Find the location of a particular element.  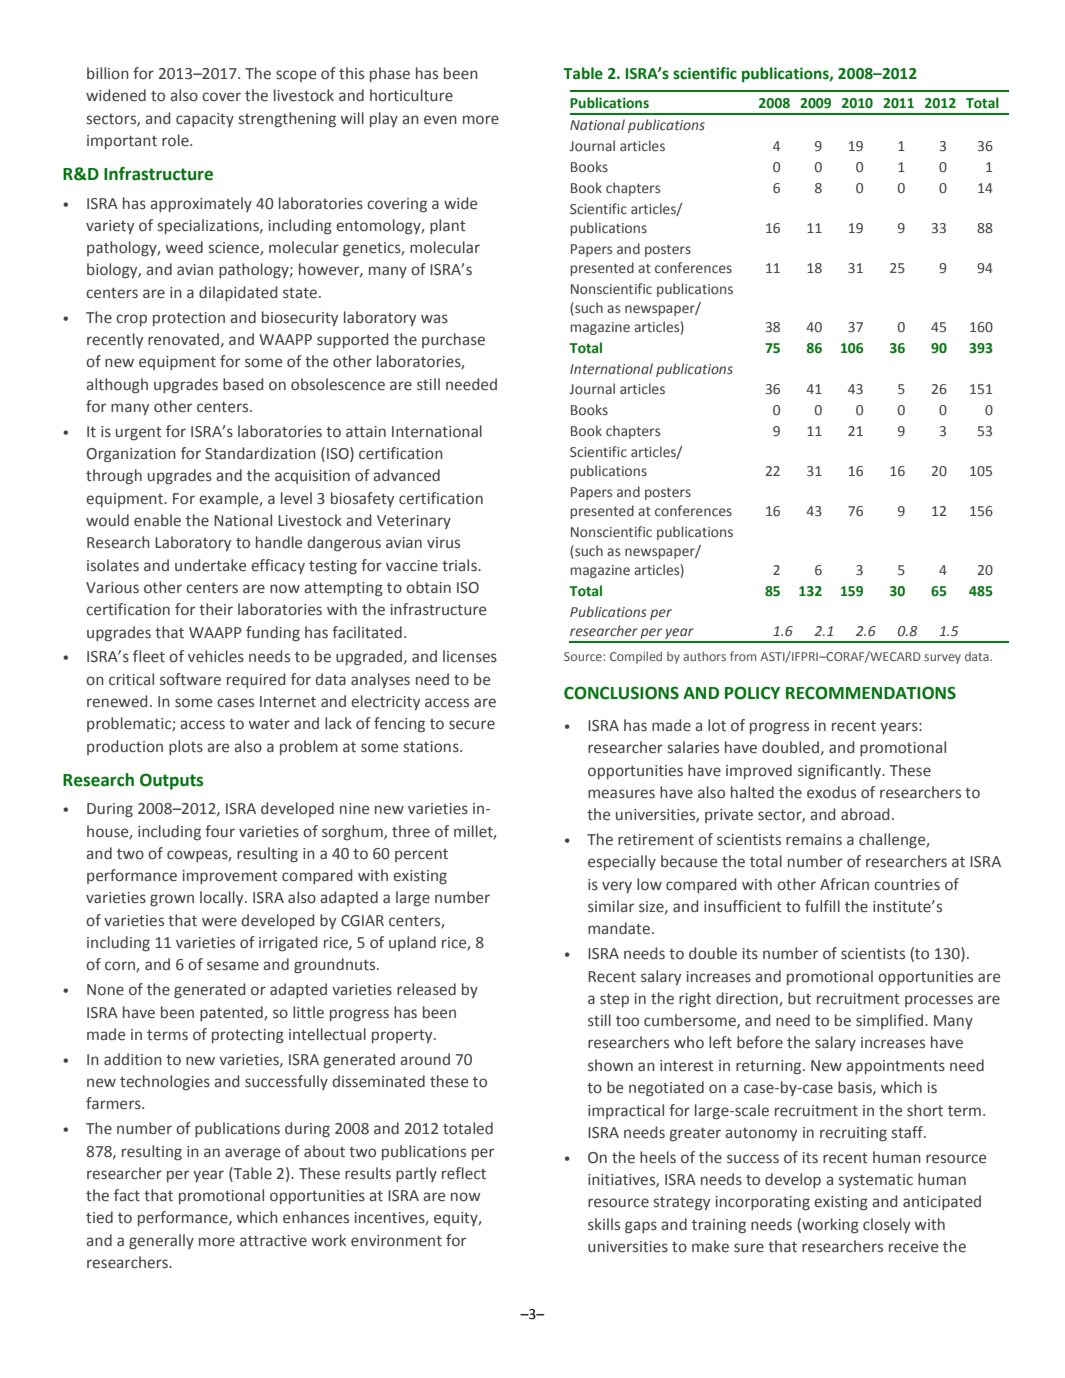

advanced is located at coordinates (406, 475).
